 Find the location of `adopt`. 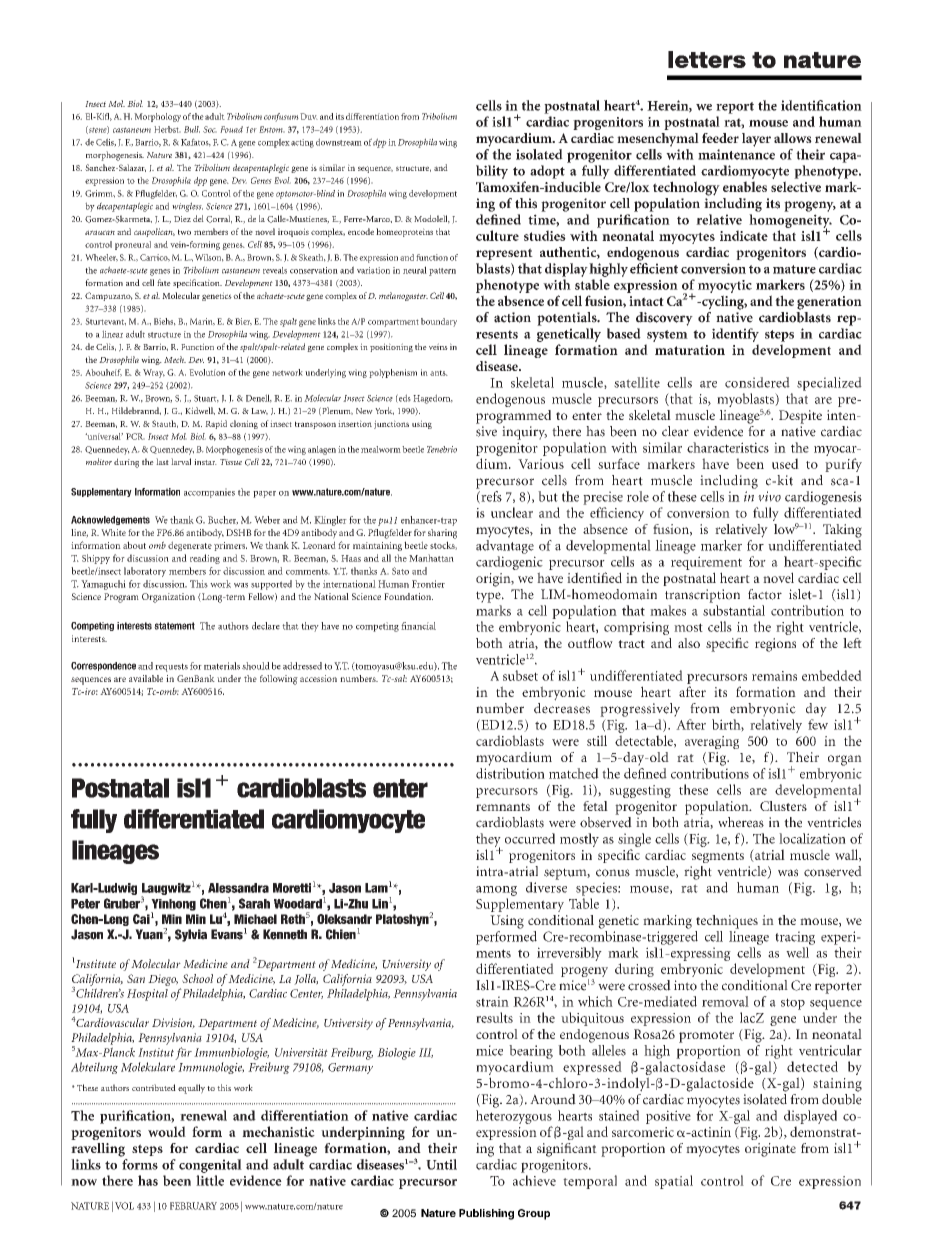

adopt is located at coordinates (547, 172).
